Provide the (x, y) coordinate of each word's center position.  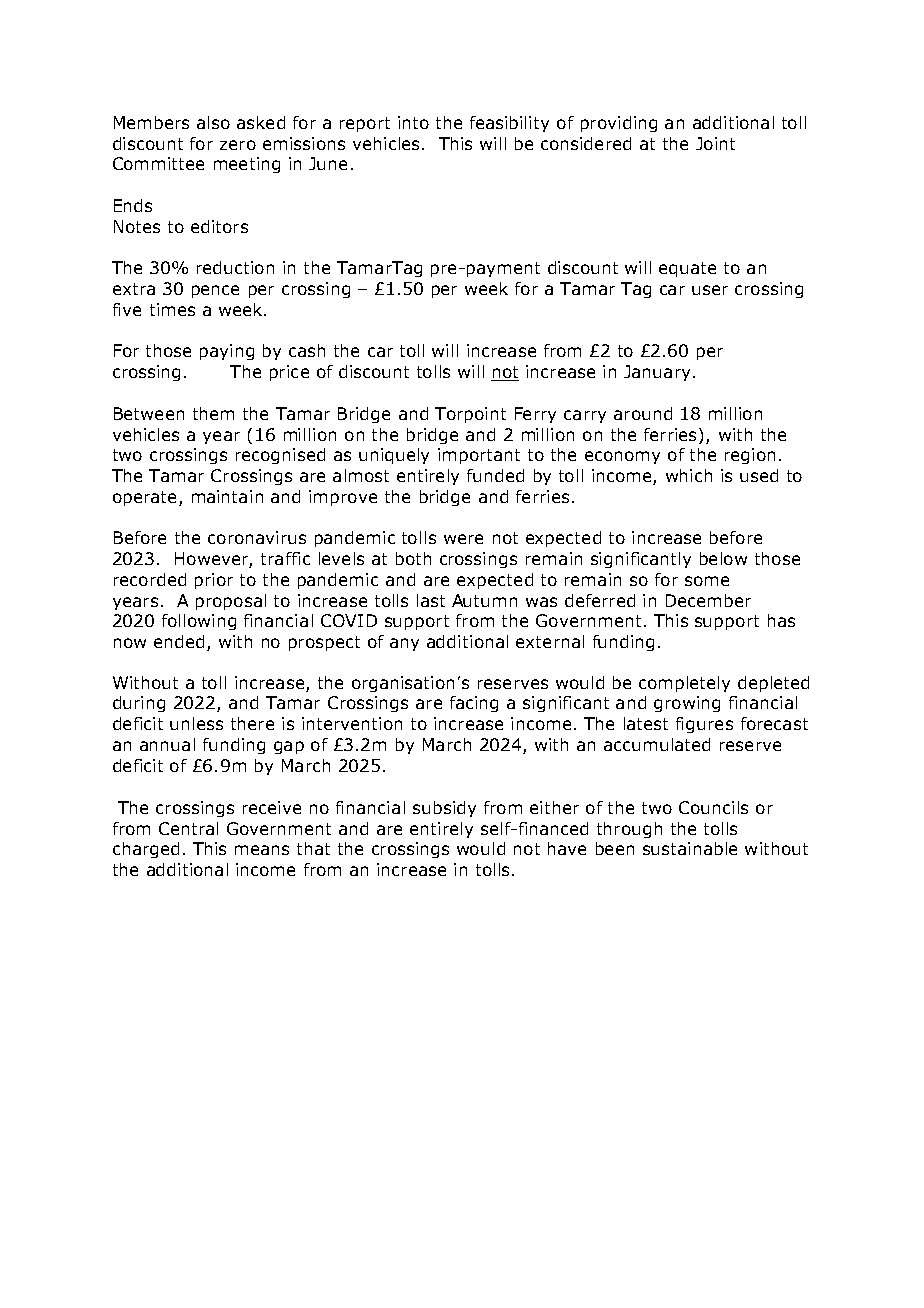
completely (684, 684)
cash (307, 350)
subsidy (444, 809)
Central (188, 828)
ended (179, 641)
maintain (227, 496)
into (413, 122)
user (710, 290)
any (404, 644)
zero (238, 145)
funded (495, 475)
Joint (715, 143)
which (689, 475)
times (172, 309)
